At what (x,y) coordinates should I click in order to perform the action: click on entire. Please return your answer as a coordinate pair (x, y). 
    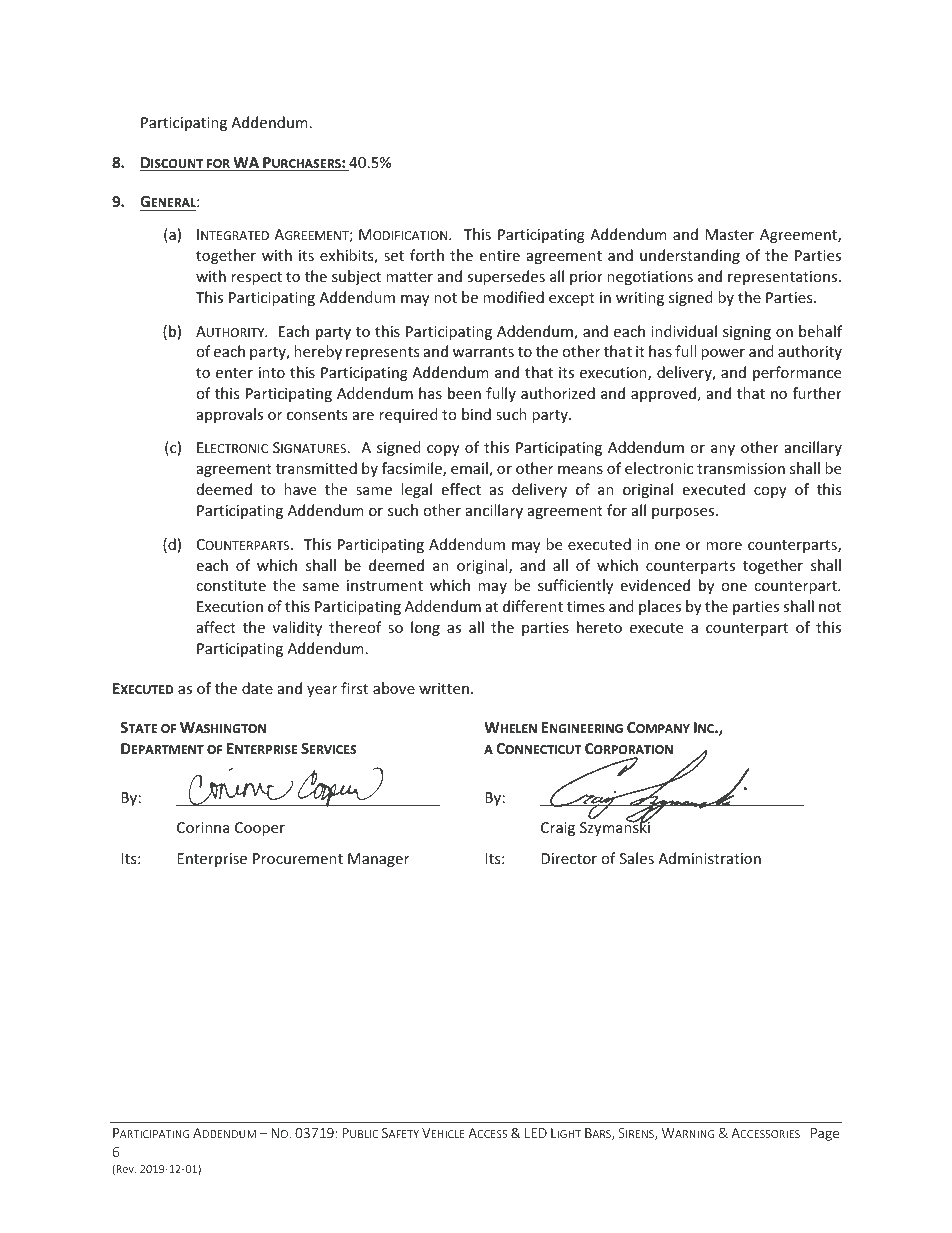
    Looking at the image, I should click on (500, 255).
